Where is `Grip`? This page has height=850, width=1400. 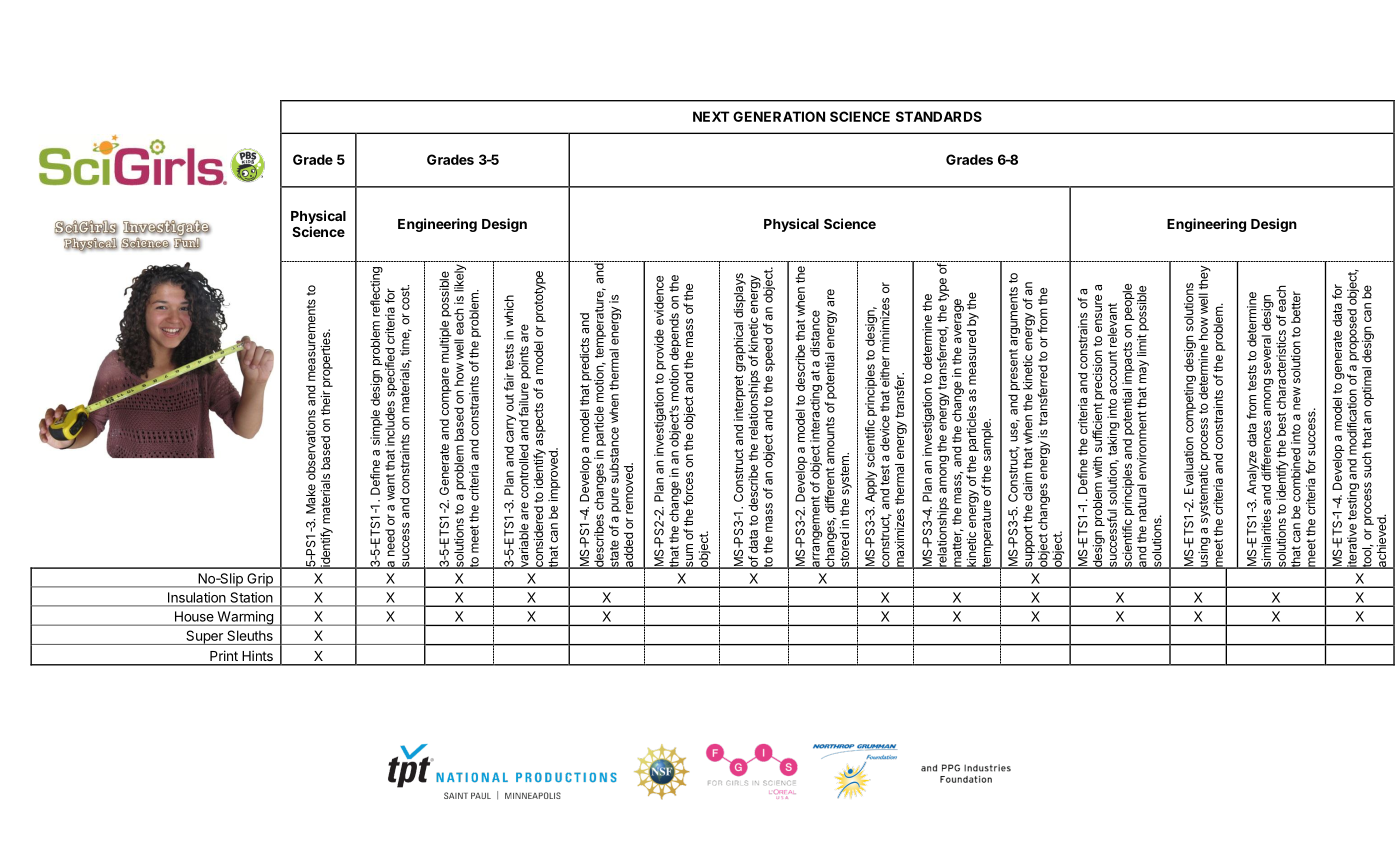 Grip is located at coordinates (260, 580).
